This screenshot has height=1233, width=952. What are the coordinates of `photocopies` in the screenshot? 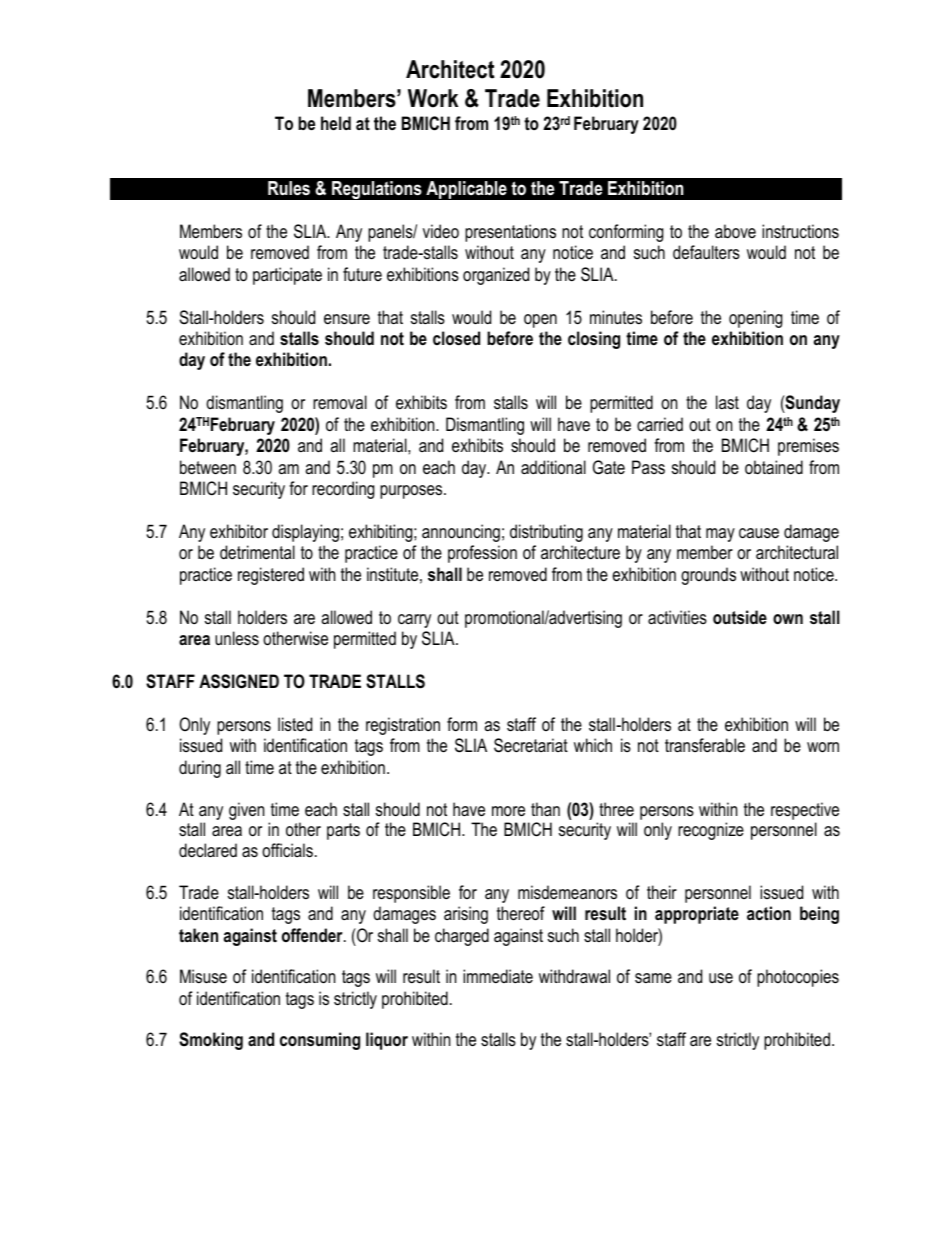 It's located at (798, 978).
